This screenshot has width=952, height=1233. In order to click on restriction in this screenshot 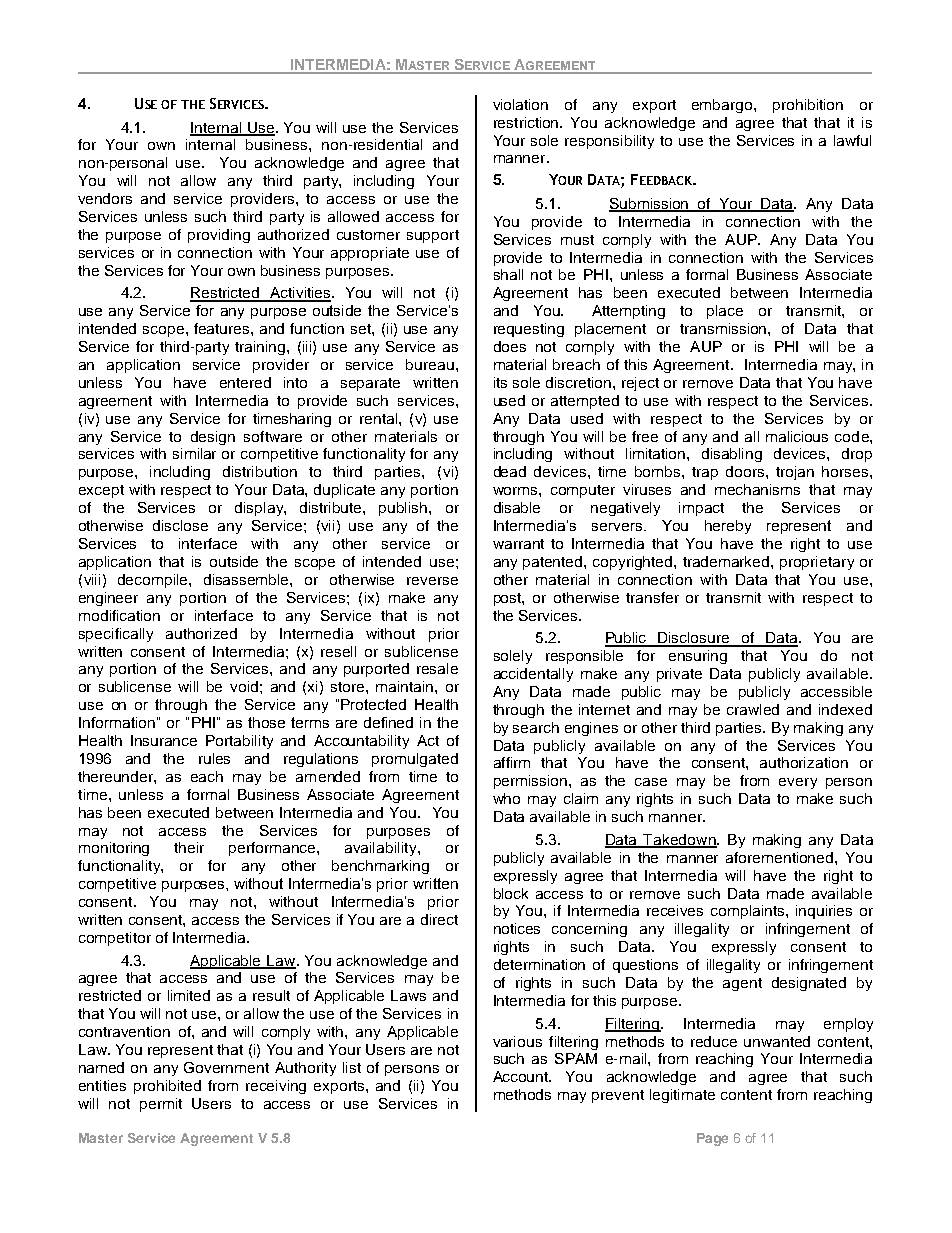, I will do `click(528, 122)`.
